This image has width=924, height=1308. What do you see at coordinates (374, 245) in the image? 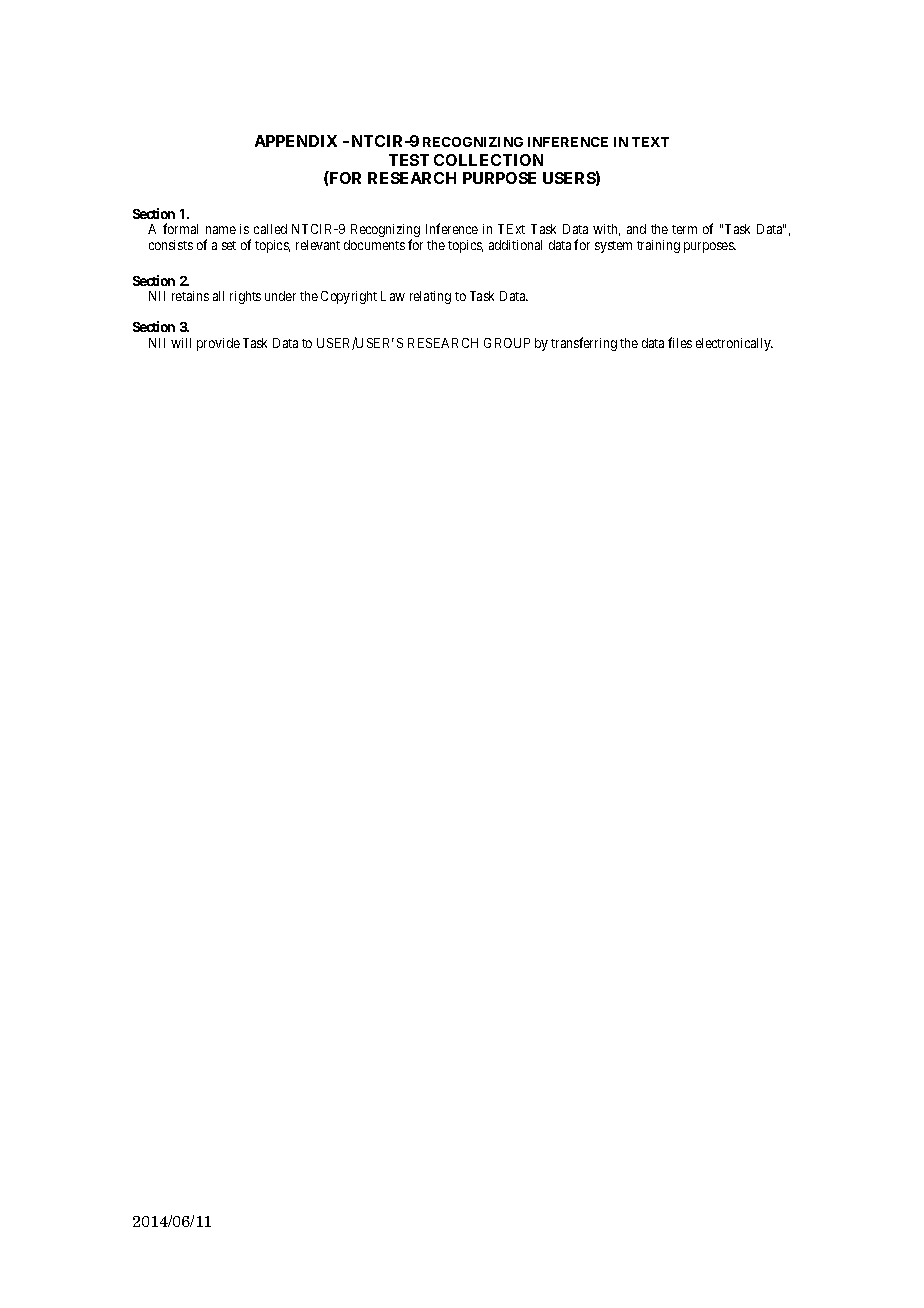
I see `documents` at bounding box center [374, 245].
